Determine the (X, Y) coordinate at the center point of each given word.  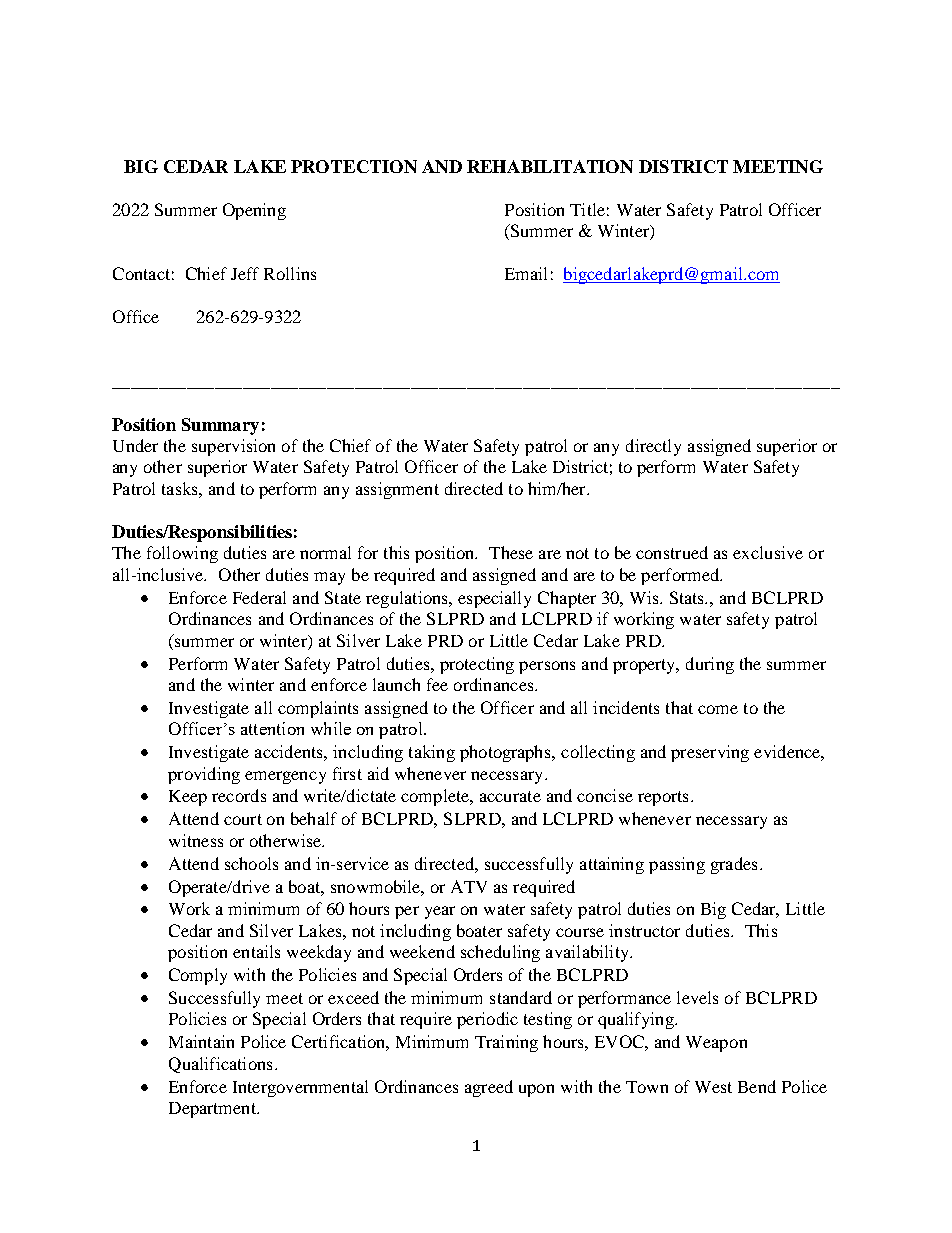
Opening (254, 211)
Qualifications (220, 1065)
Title (587, 209)
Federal (259, 597)
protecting (477, 665)
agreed (489, 1088)
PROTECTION (354, 166)
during (710, 665)
